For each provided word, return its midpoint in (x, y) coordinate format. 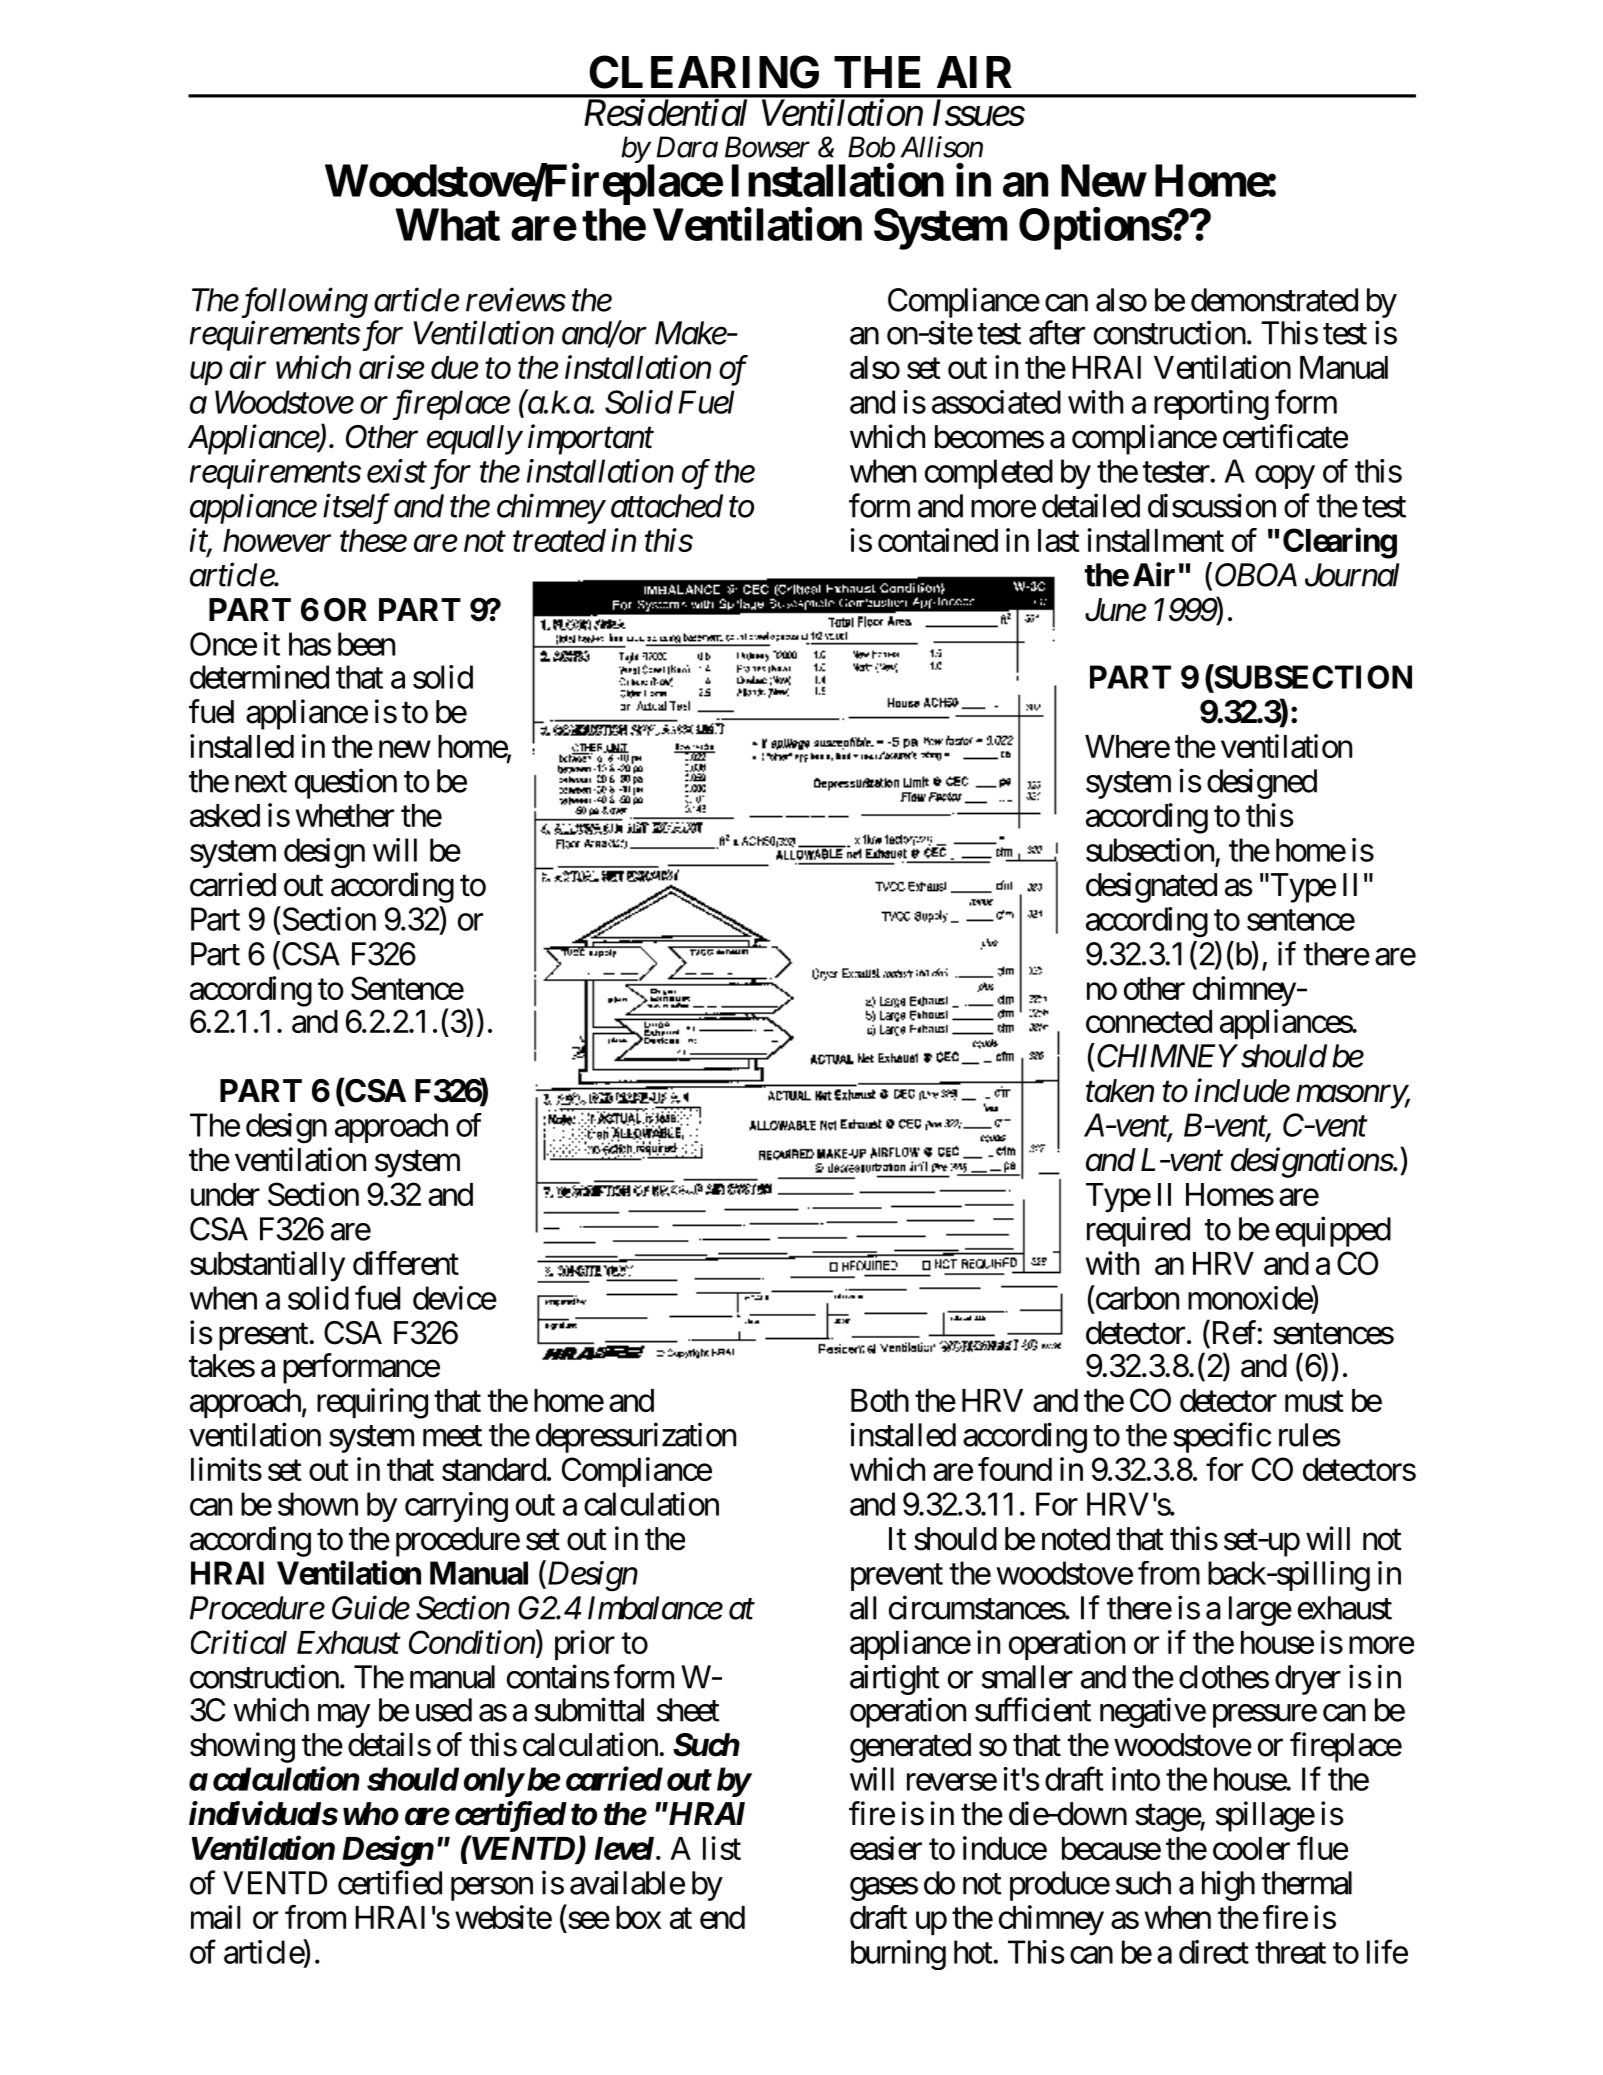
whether (345, 815)
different (406, 1263)
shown (318, 1504)
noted (1076, 1539)
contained (938, 540)
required (1138, 1231)
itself (356, 508)
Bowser (767, 147)
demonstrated (1274, 300)
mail (215, 1917)
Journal (1352, 575)
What (447, 224)
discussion (1212, 505)
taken (1120, 1091)
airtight (895, 1681)
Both (880, 1400)
